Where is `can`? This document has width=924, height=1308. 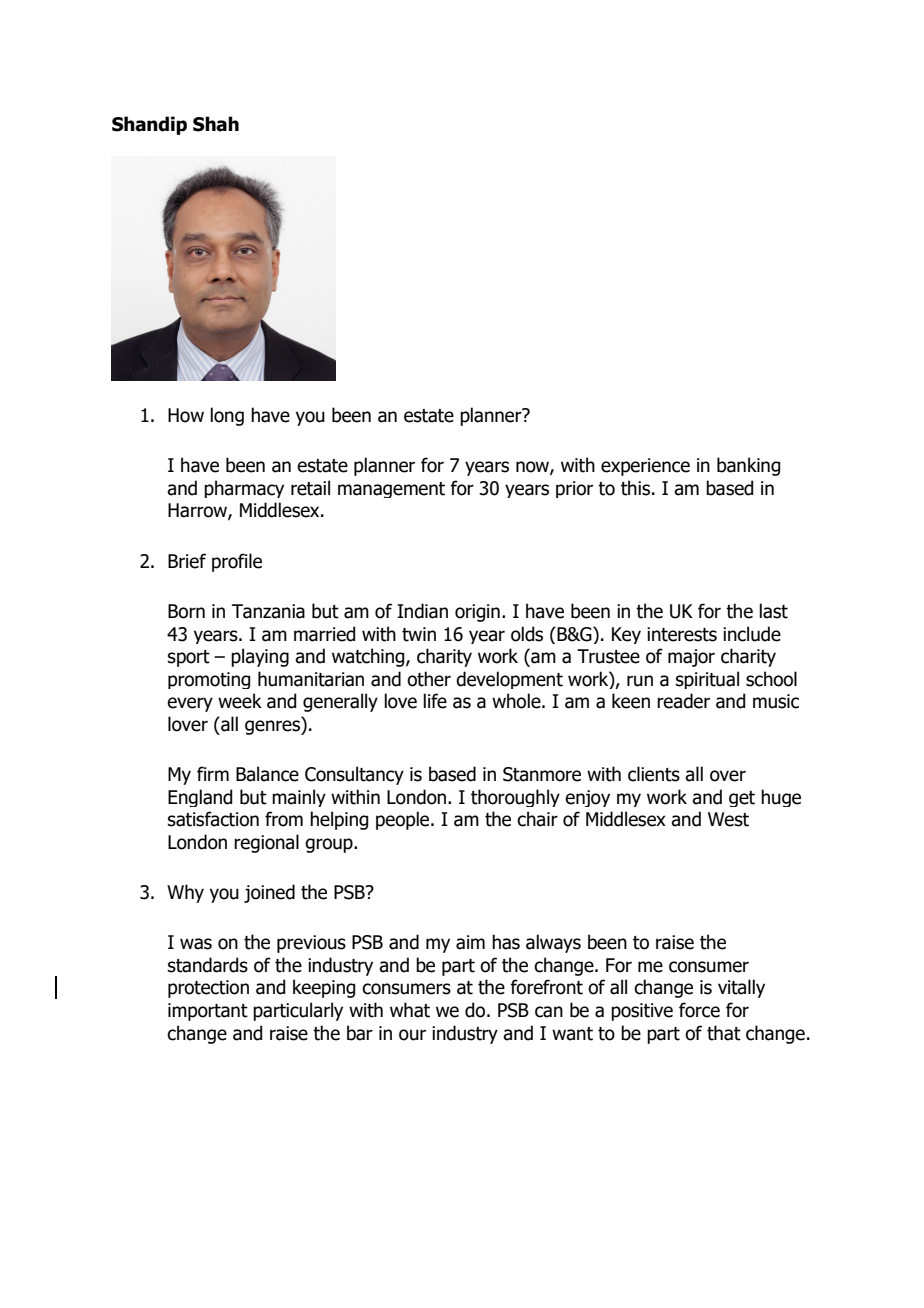
can is located at coordinates (549, 1012).
